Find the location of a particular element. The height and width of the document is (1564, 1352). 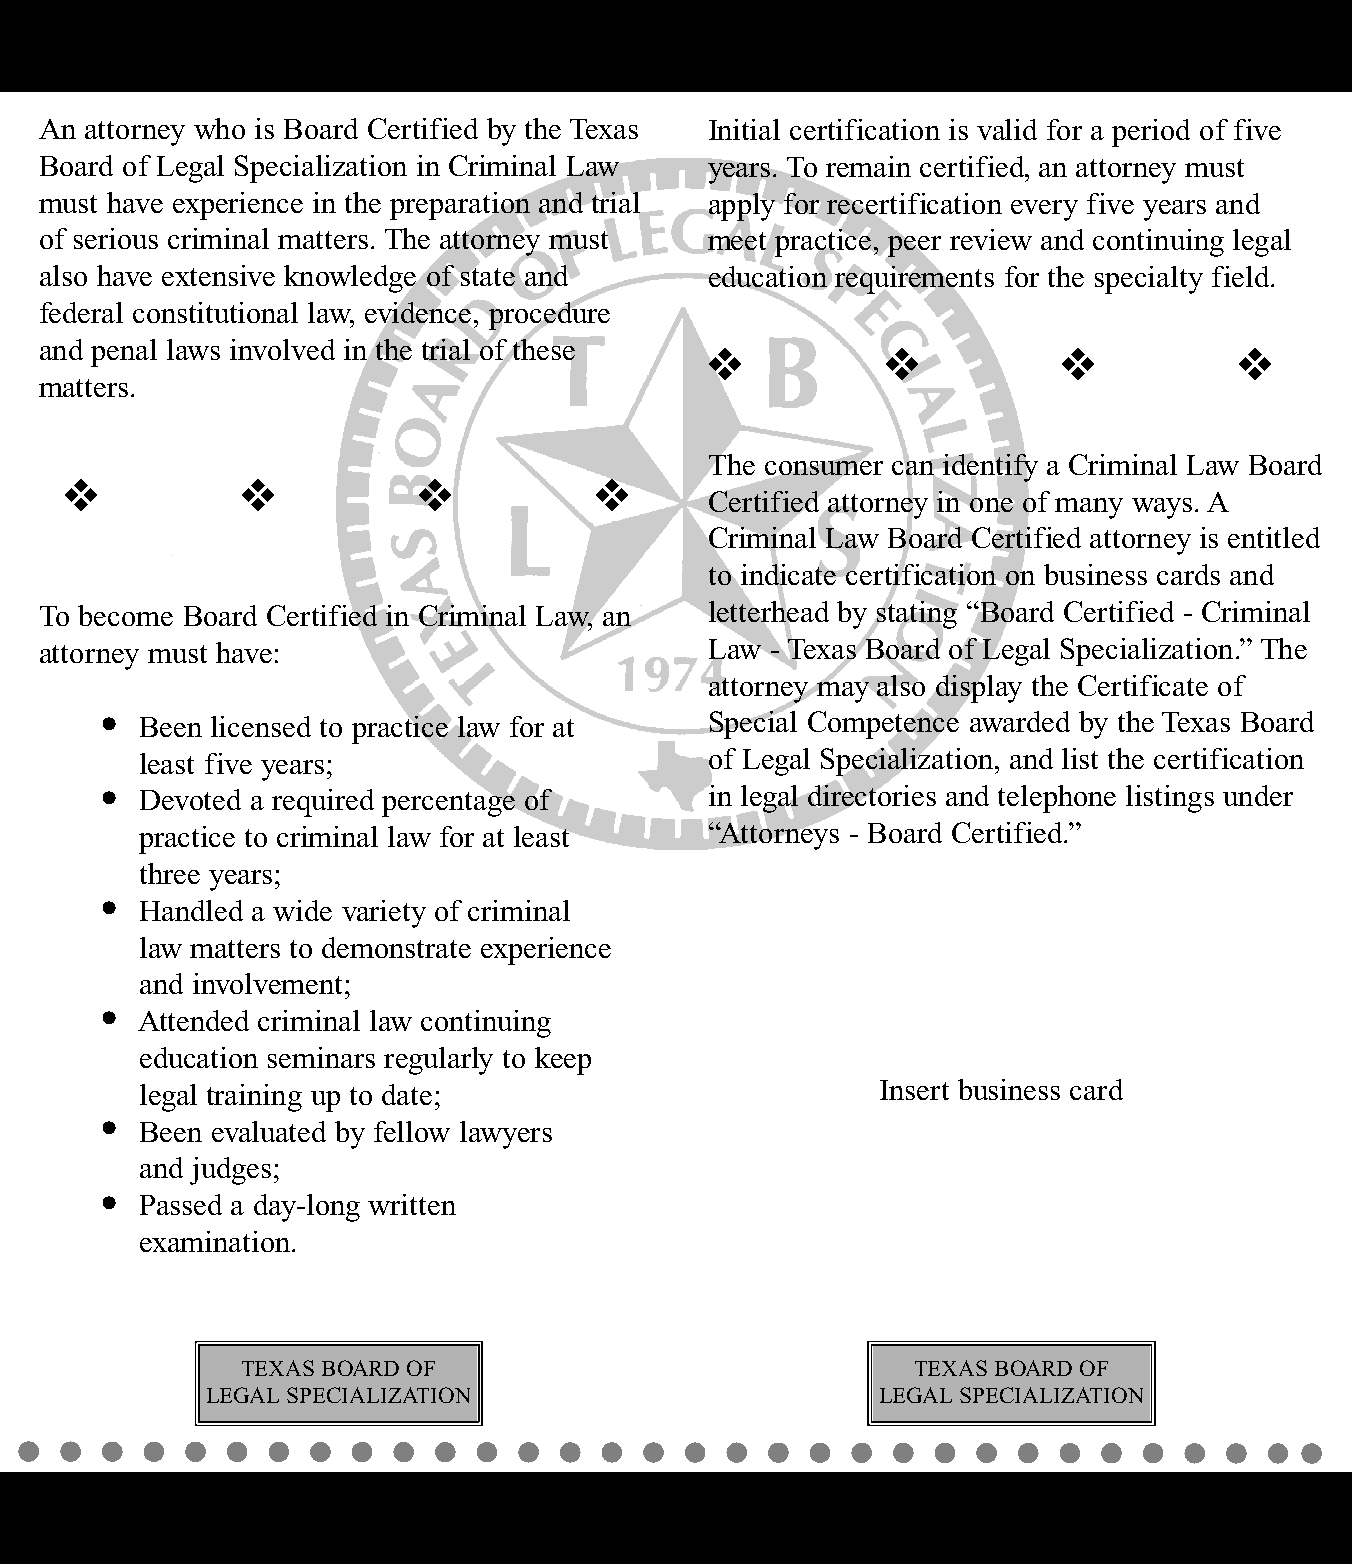

licensed is located at coordinates (261, 726).
